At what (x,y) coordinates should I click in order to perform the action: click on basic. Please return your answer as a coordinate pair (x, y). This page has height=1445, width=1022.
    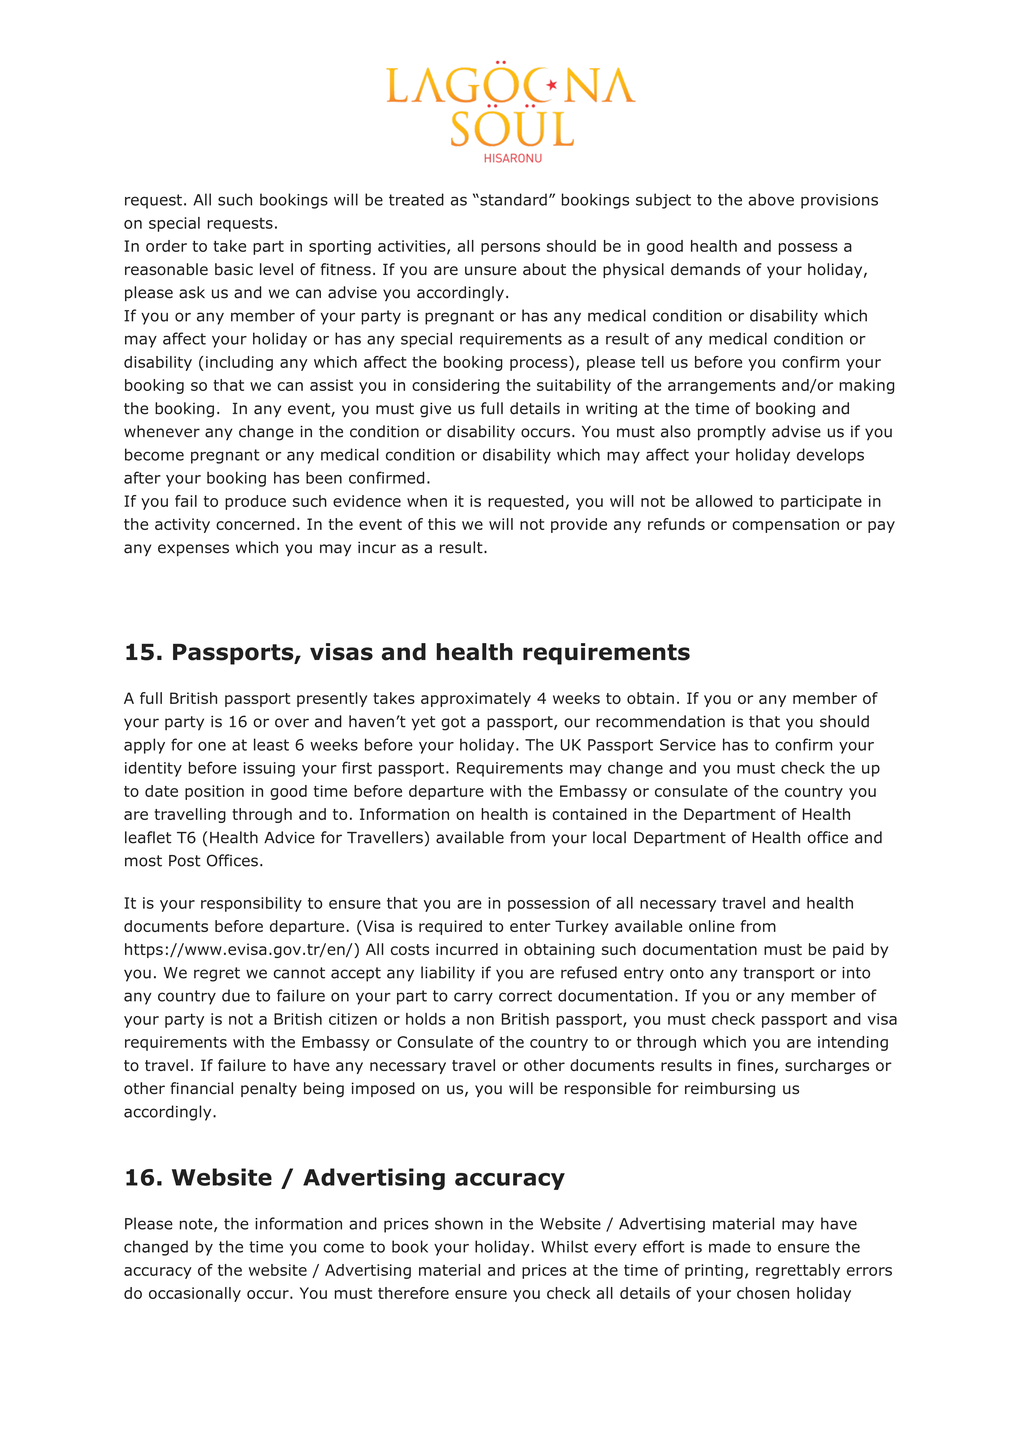
    Looking at the image, I should click on (234, 269).
